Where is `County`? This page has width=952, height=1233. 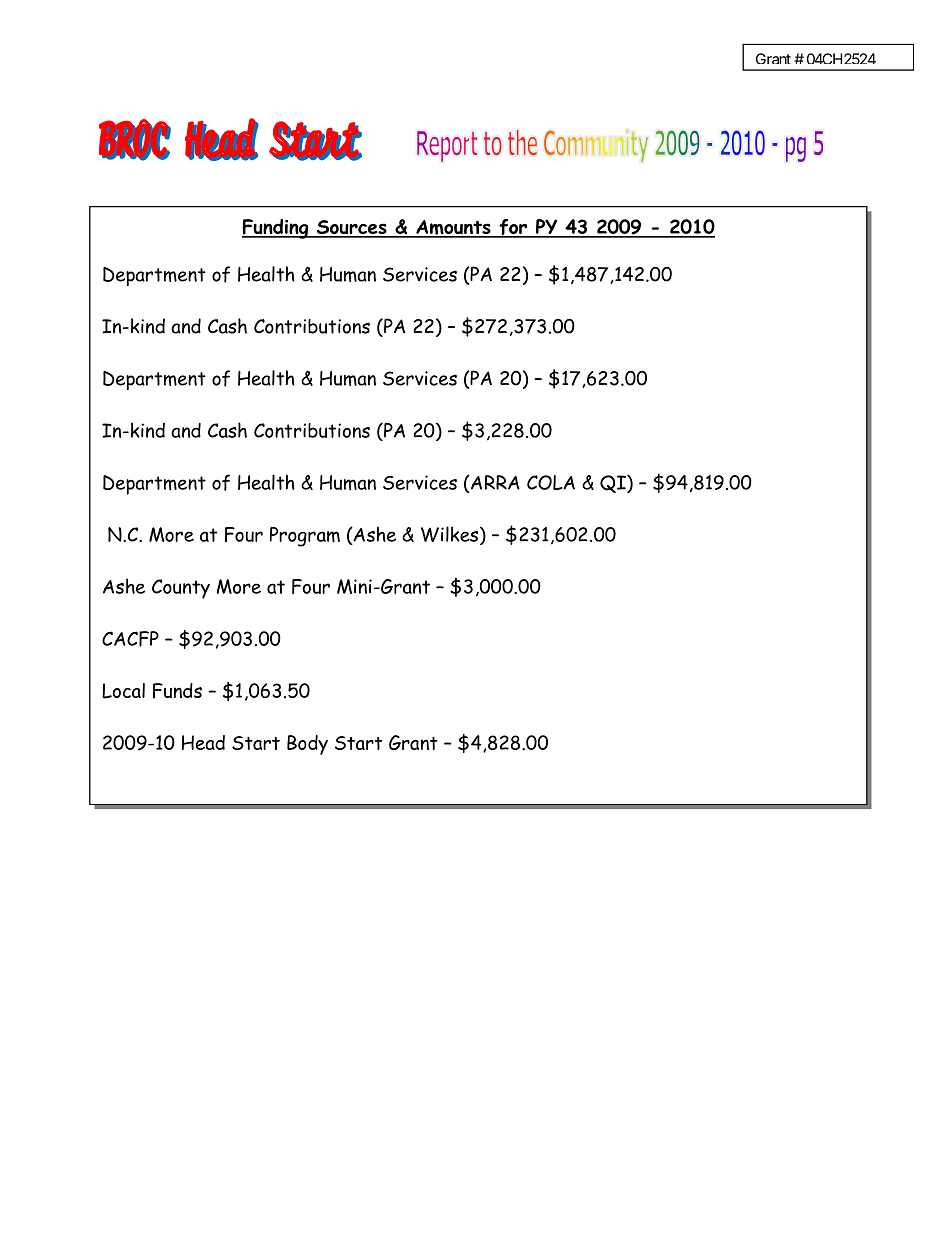
County is located at coordinates (181, 589).
